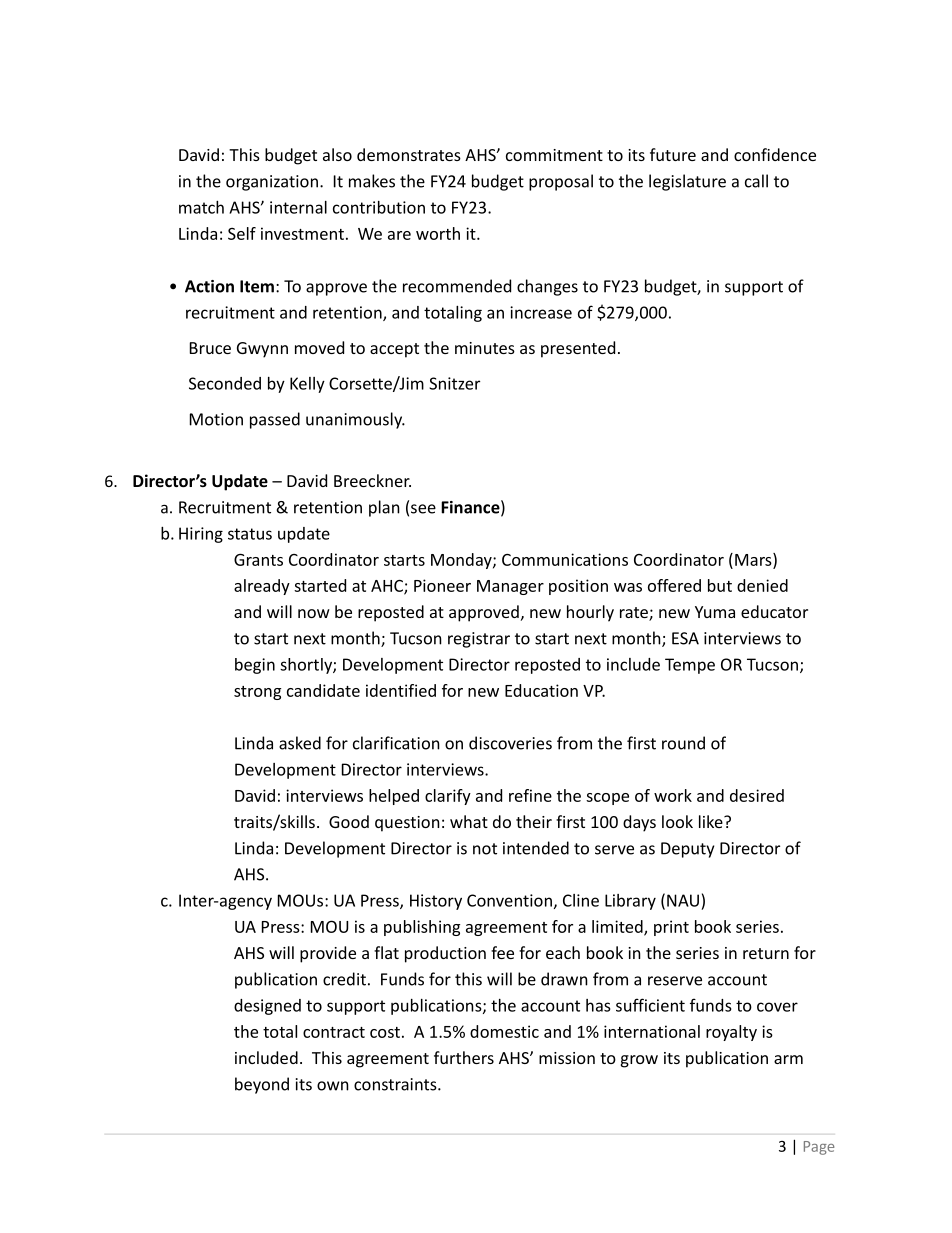  Describe the element at coordinates (561, 182) in the screenshot. I see `proposal` at that location.
